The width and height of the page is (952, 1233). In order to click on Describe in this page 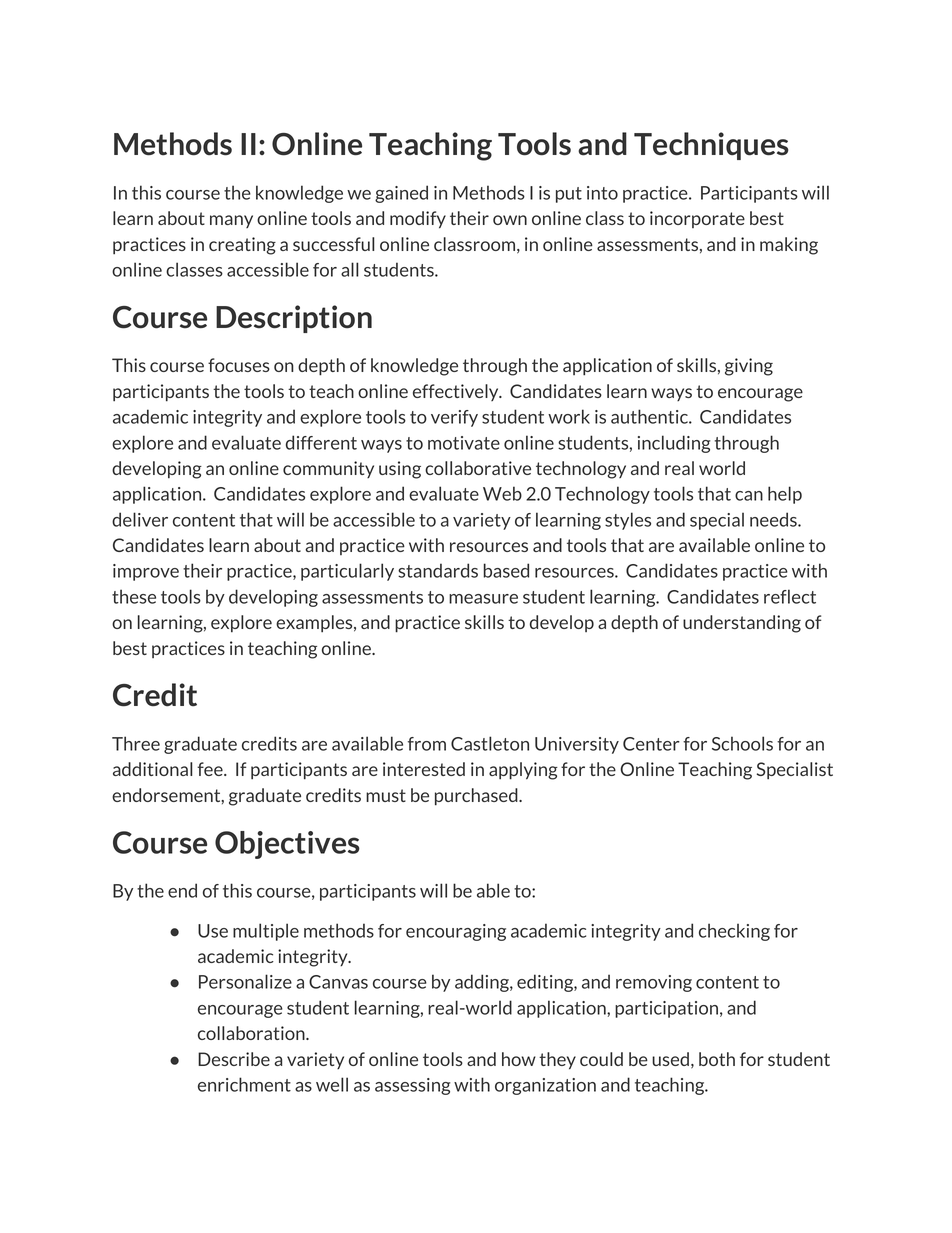, I will do `click(234, 1059)`.
